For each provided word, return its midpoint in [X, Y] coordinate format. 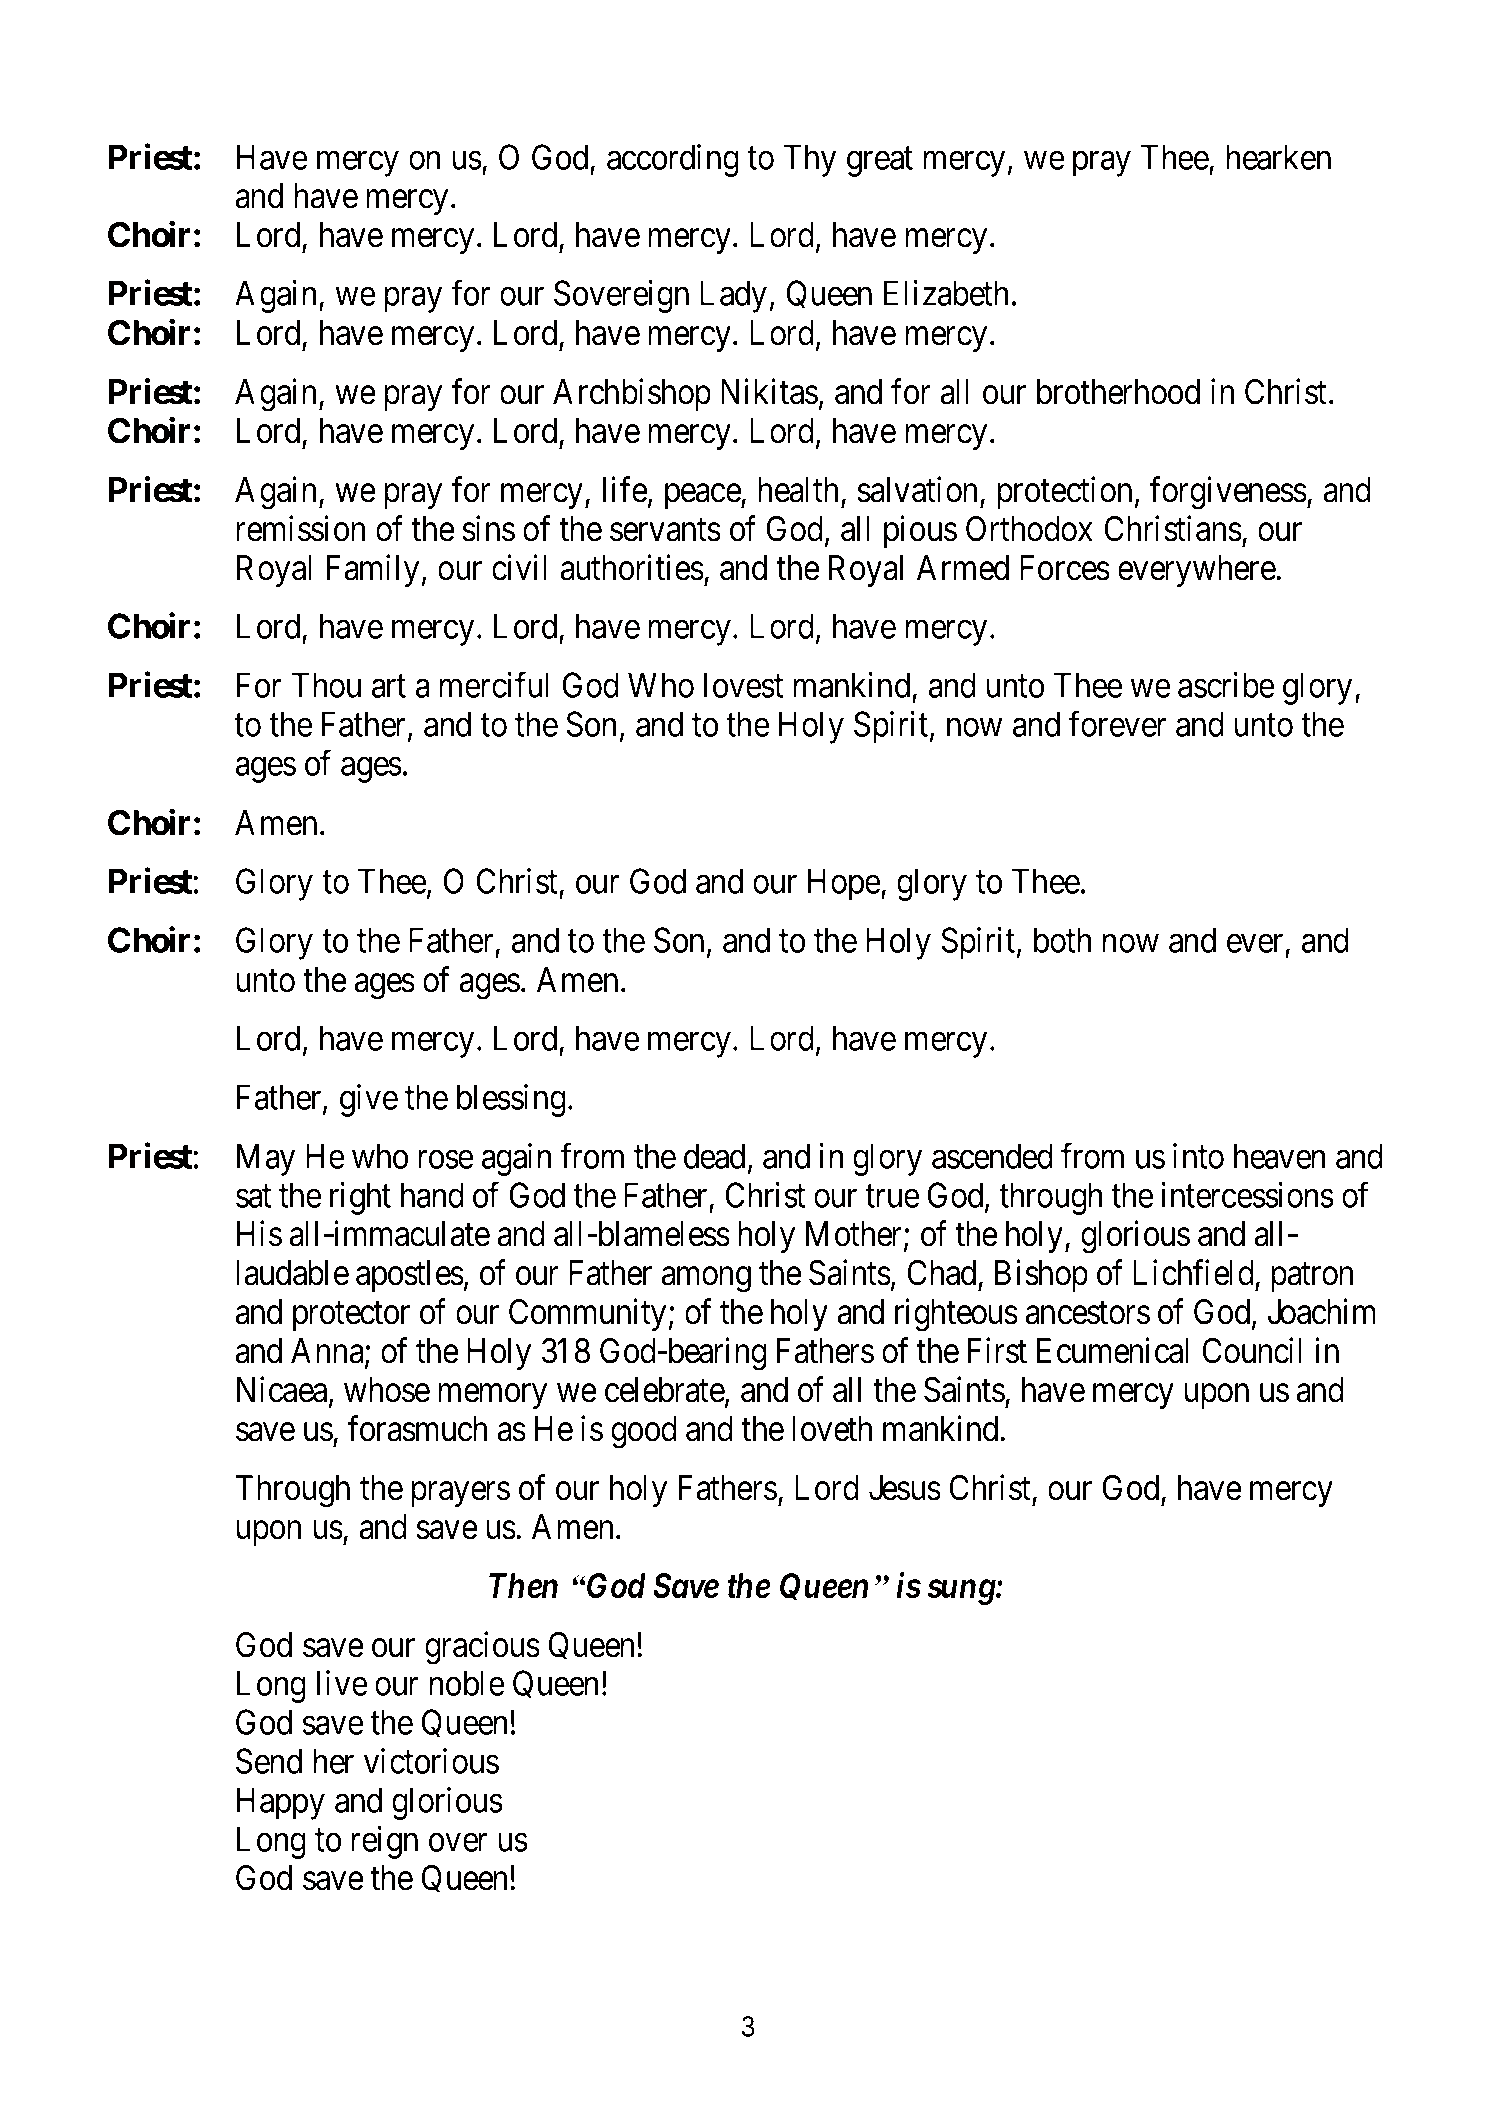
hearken [1279, 157]
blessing [511, 1100]
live [342, 1683]
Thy [810, 160]
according [673, 160]
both [1062, 940]
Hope [844, 885]
